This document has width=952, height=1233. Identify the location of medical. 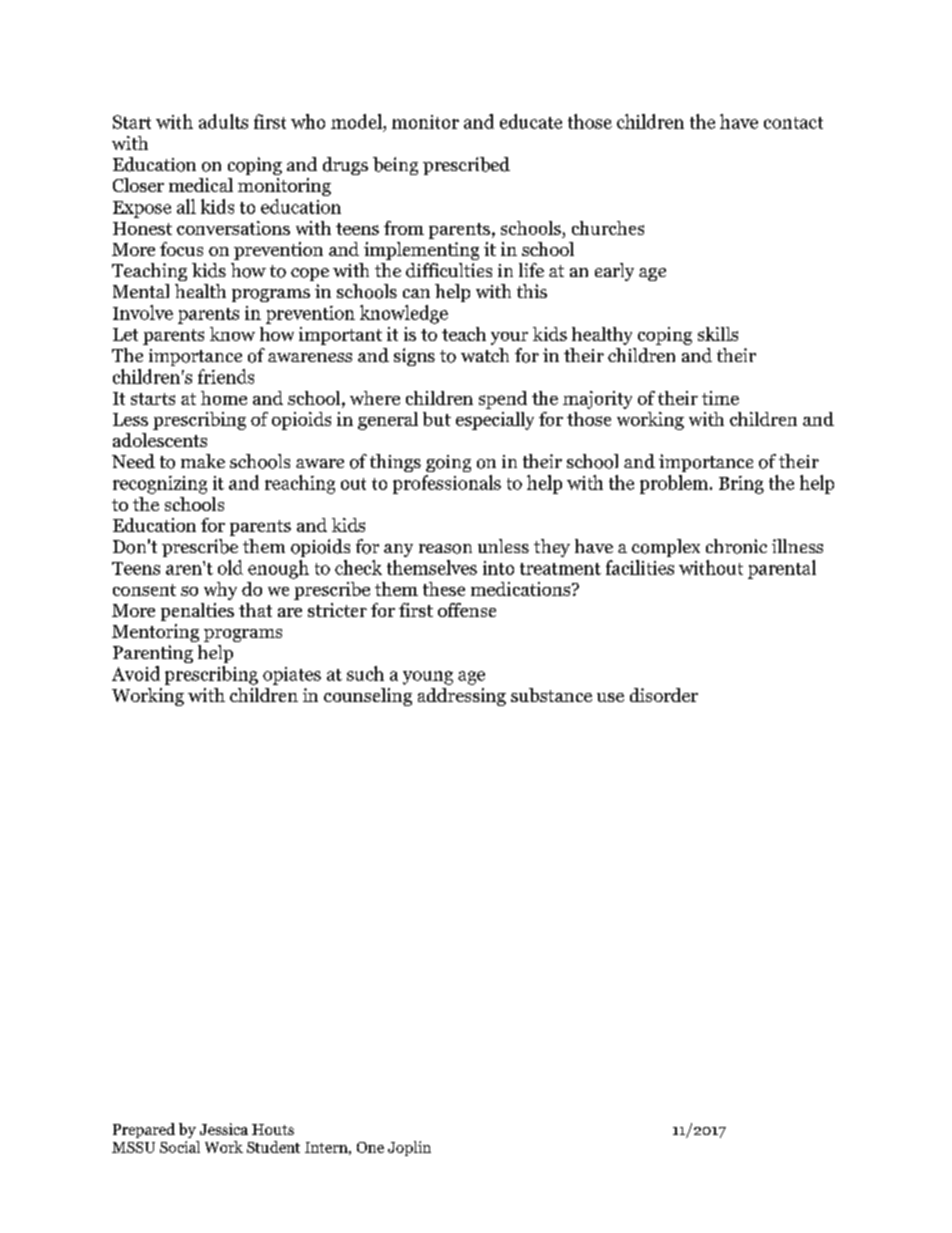
(201, 185).
